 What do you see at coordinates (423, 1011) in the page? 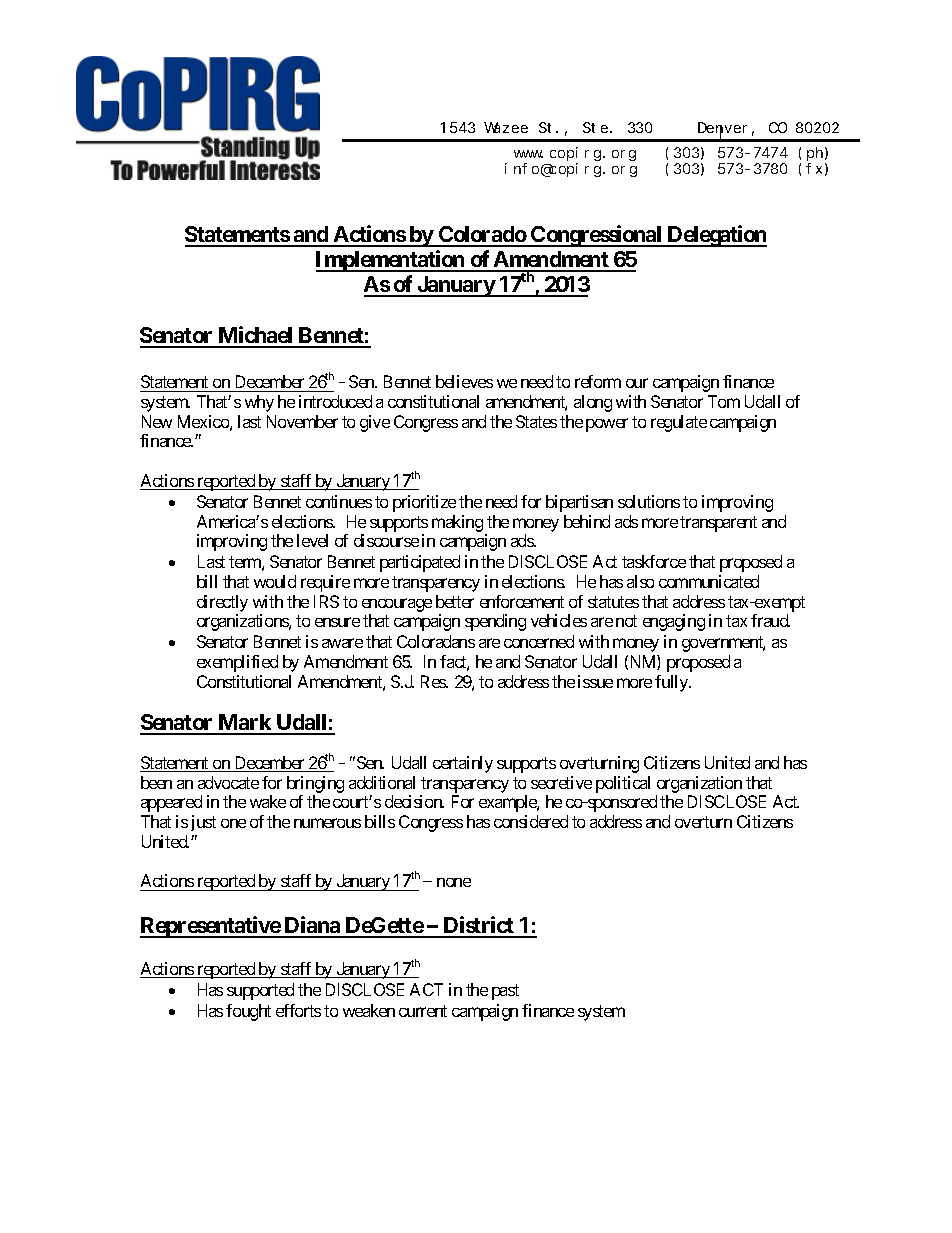
I see `current` at bounding box center [423, 1011].
